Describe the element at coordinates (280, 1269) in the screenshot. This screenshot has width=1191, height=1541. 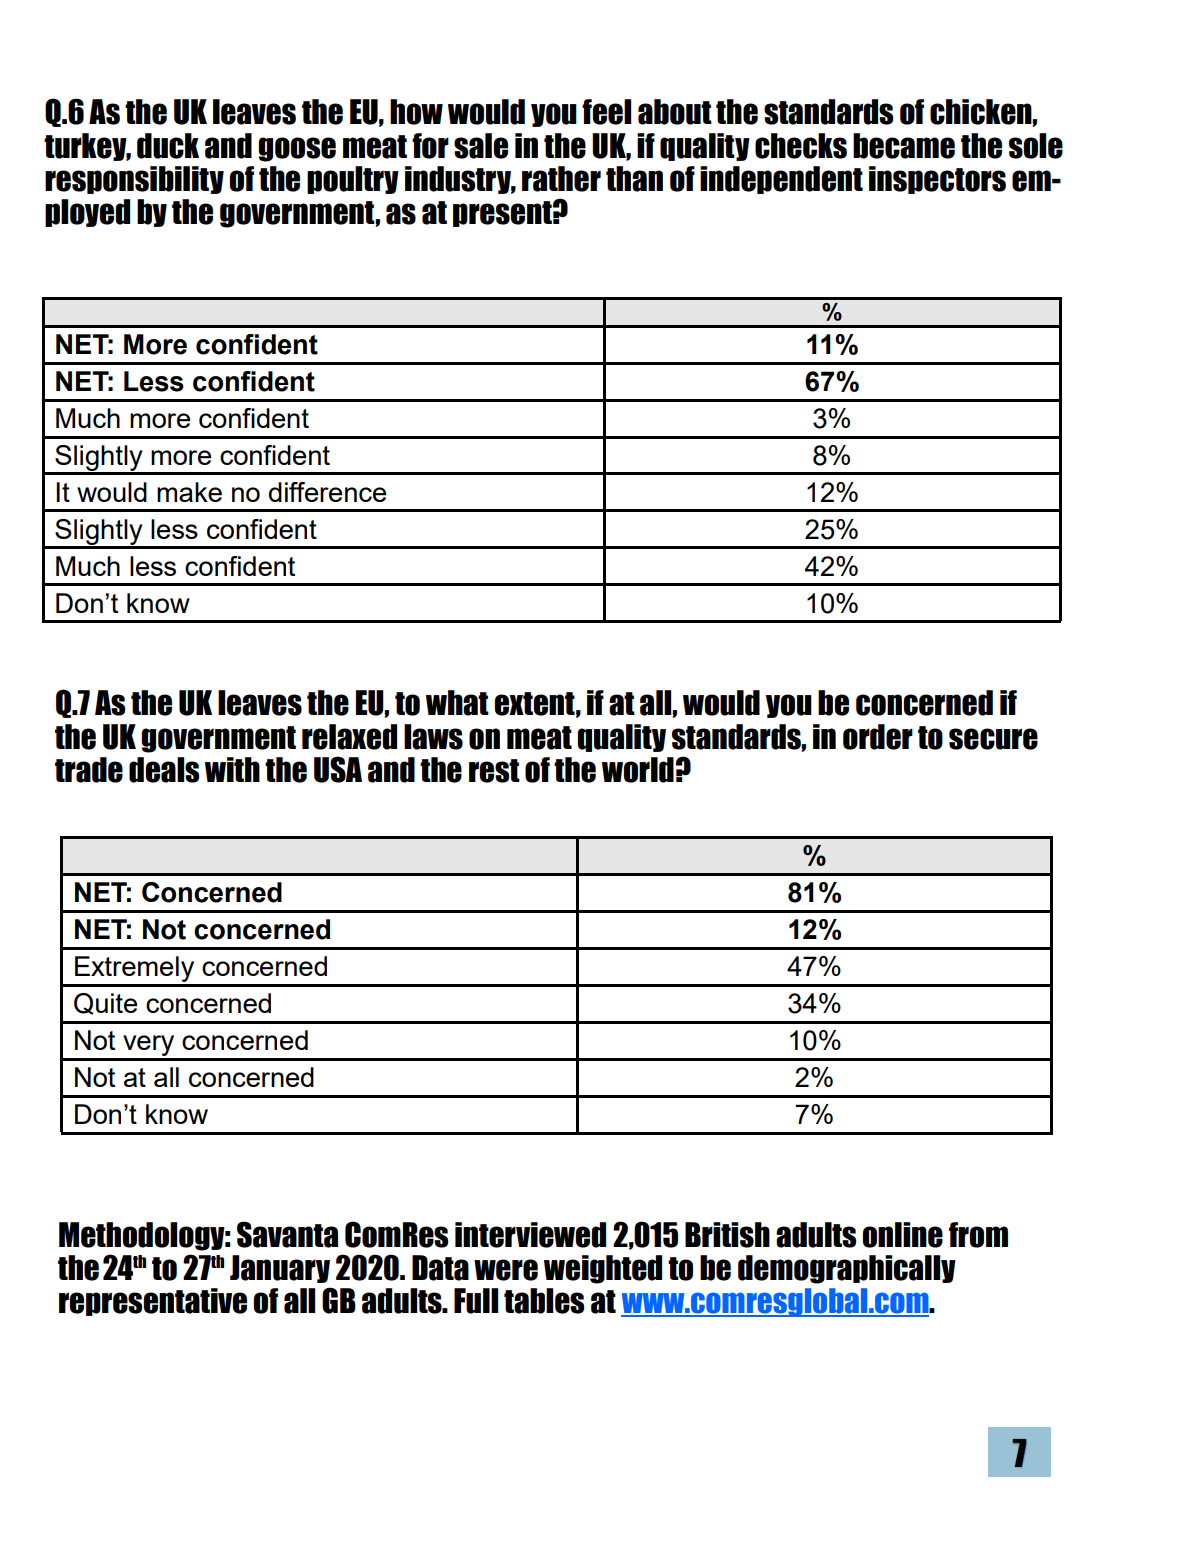
I see `January` at that location.
